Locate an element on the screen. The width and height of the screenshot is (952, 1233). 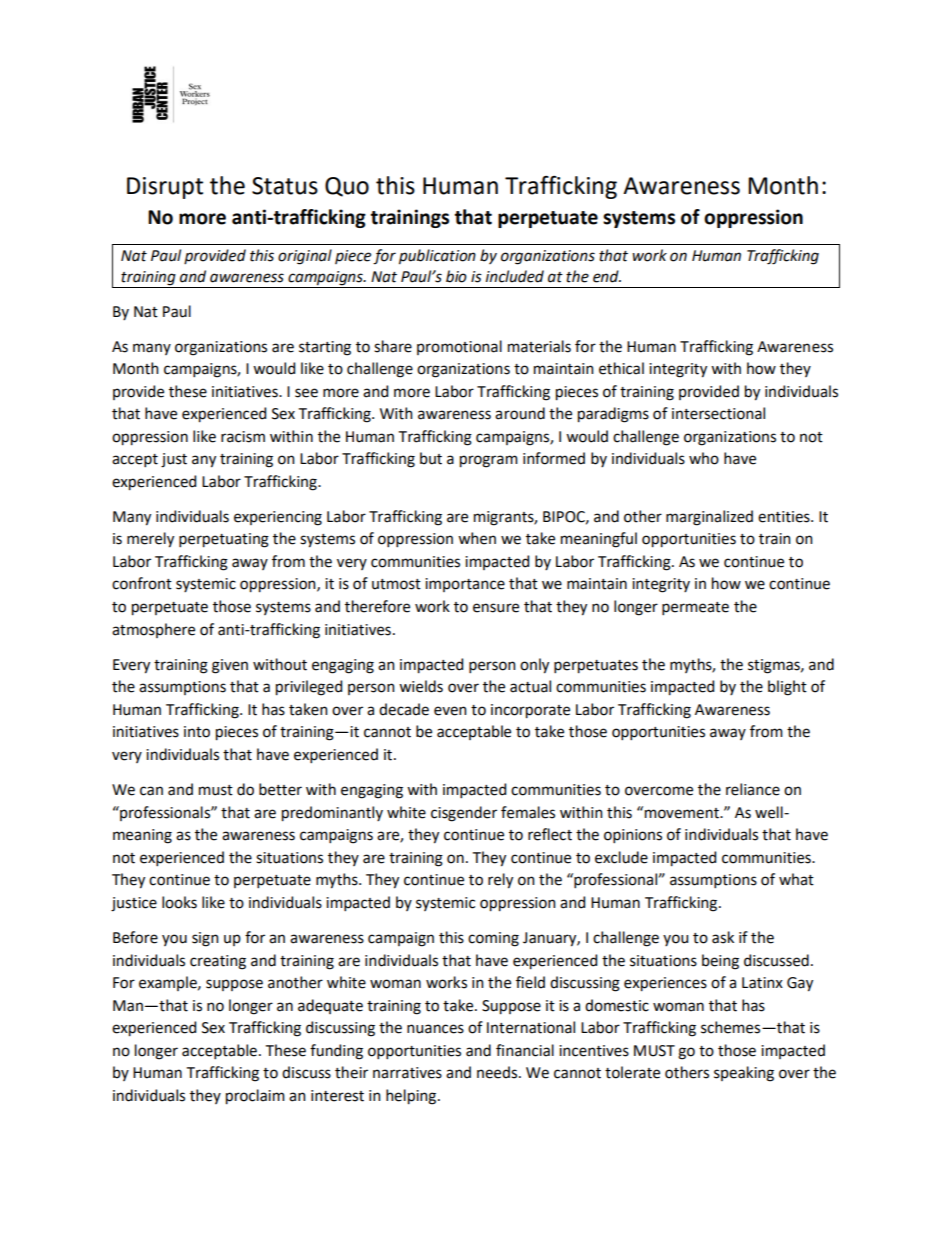
included is located at coordinates (515, 276).
